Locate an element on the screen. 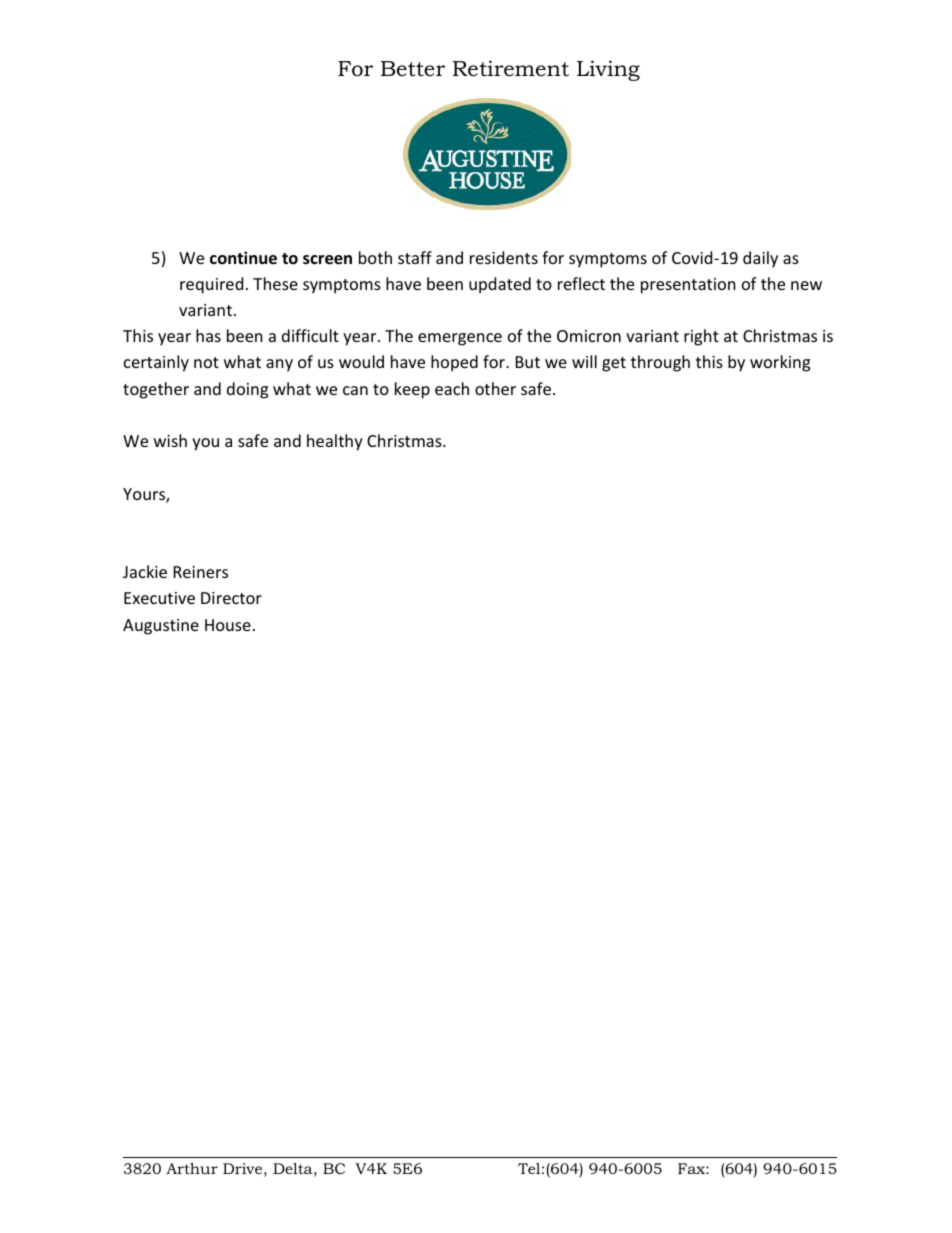  continue is located at coordinates (243, 258).
